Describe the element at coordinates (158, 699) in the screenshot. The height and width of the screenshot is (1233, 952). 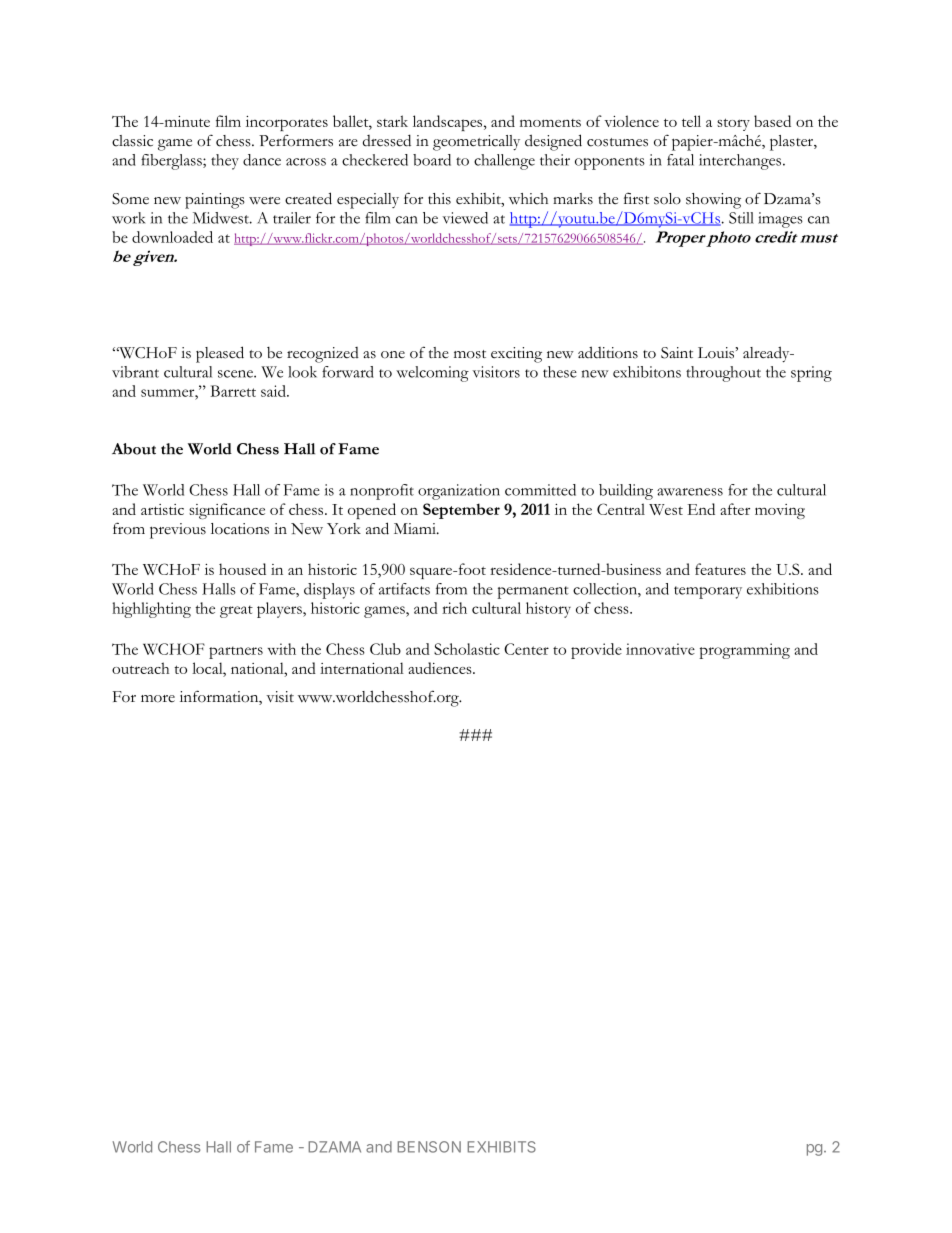
I see `more` at that location.
